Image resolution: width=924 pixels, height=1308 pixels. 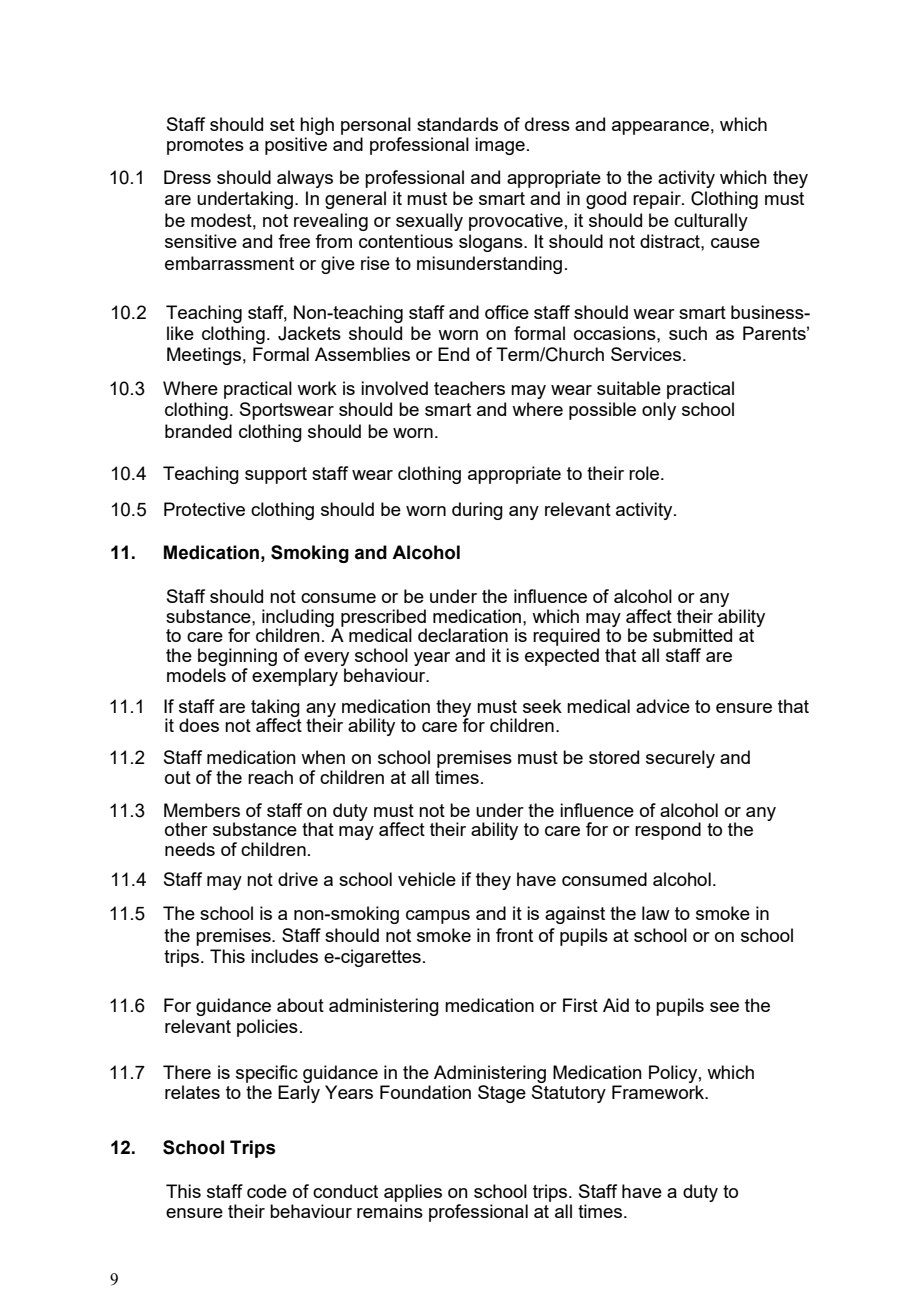 I want to click on declaration, so click(x=463, y=635).
